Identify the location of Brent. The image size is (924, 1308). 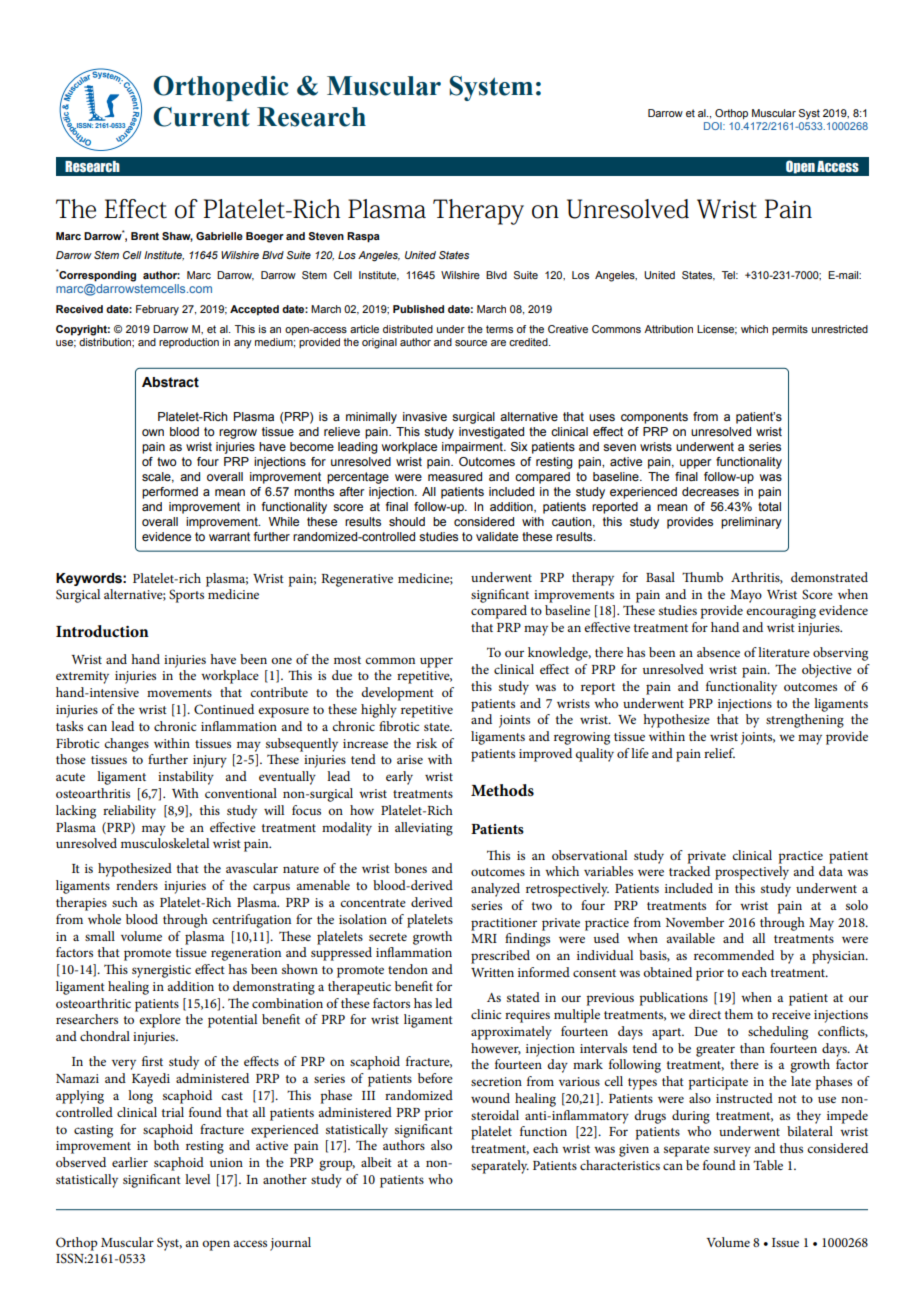
(145, 236).
